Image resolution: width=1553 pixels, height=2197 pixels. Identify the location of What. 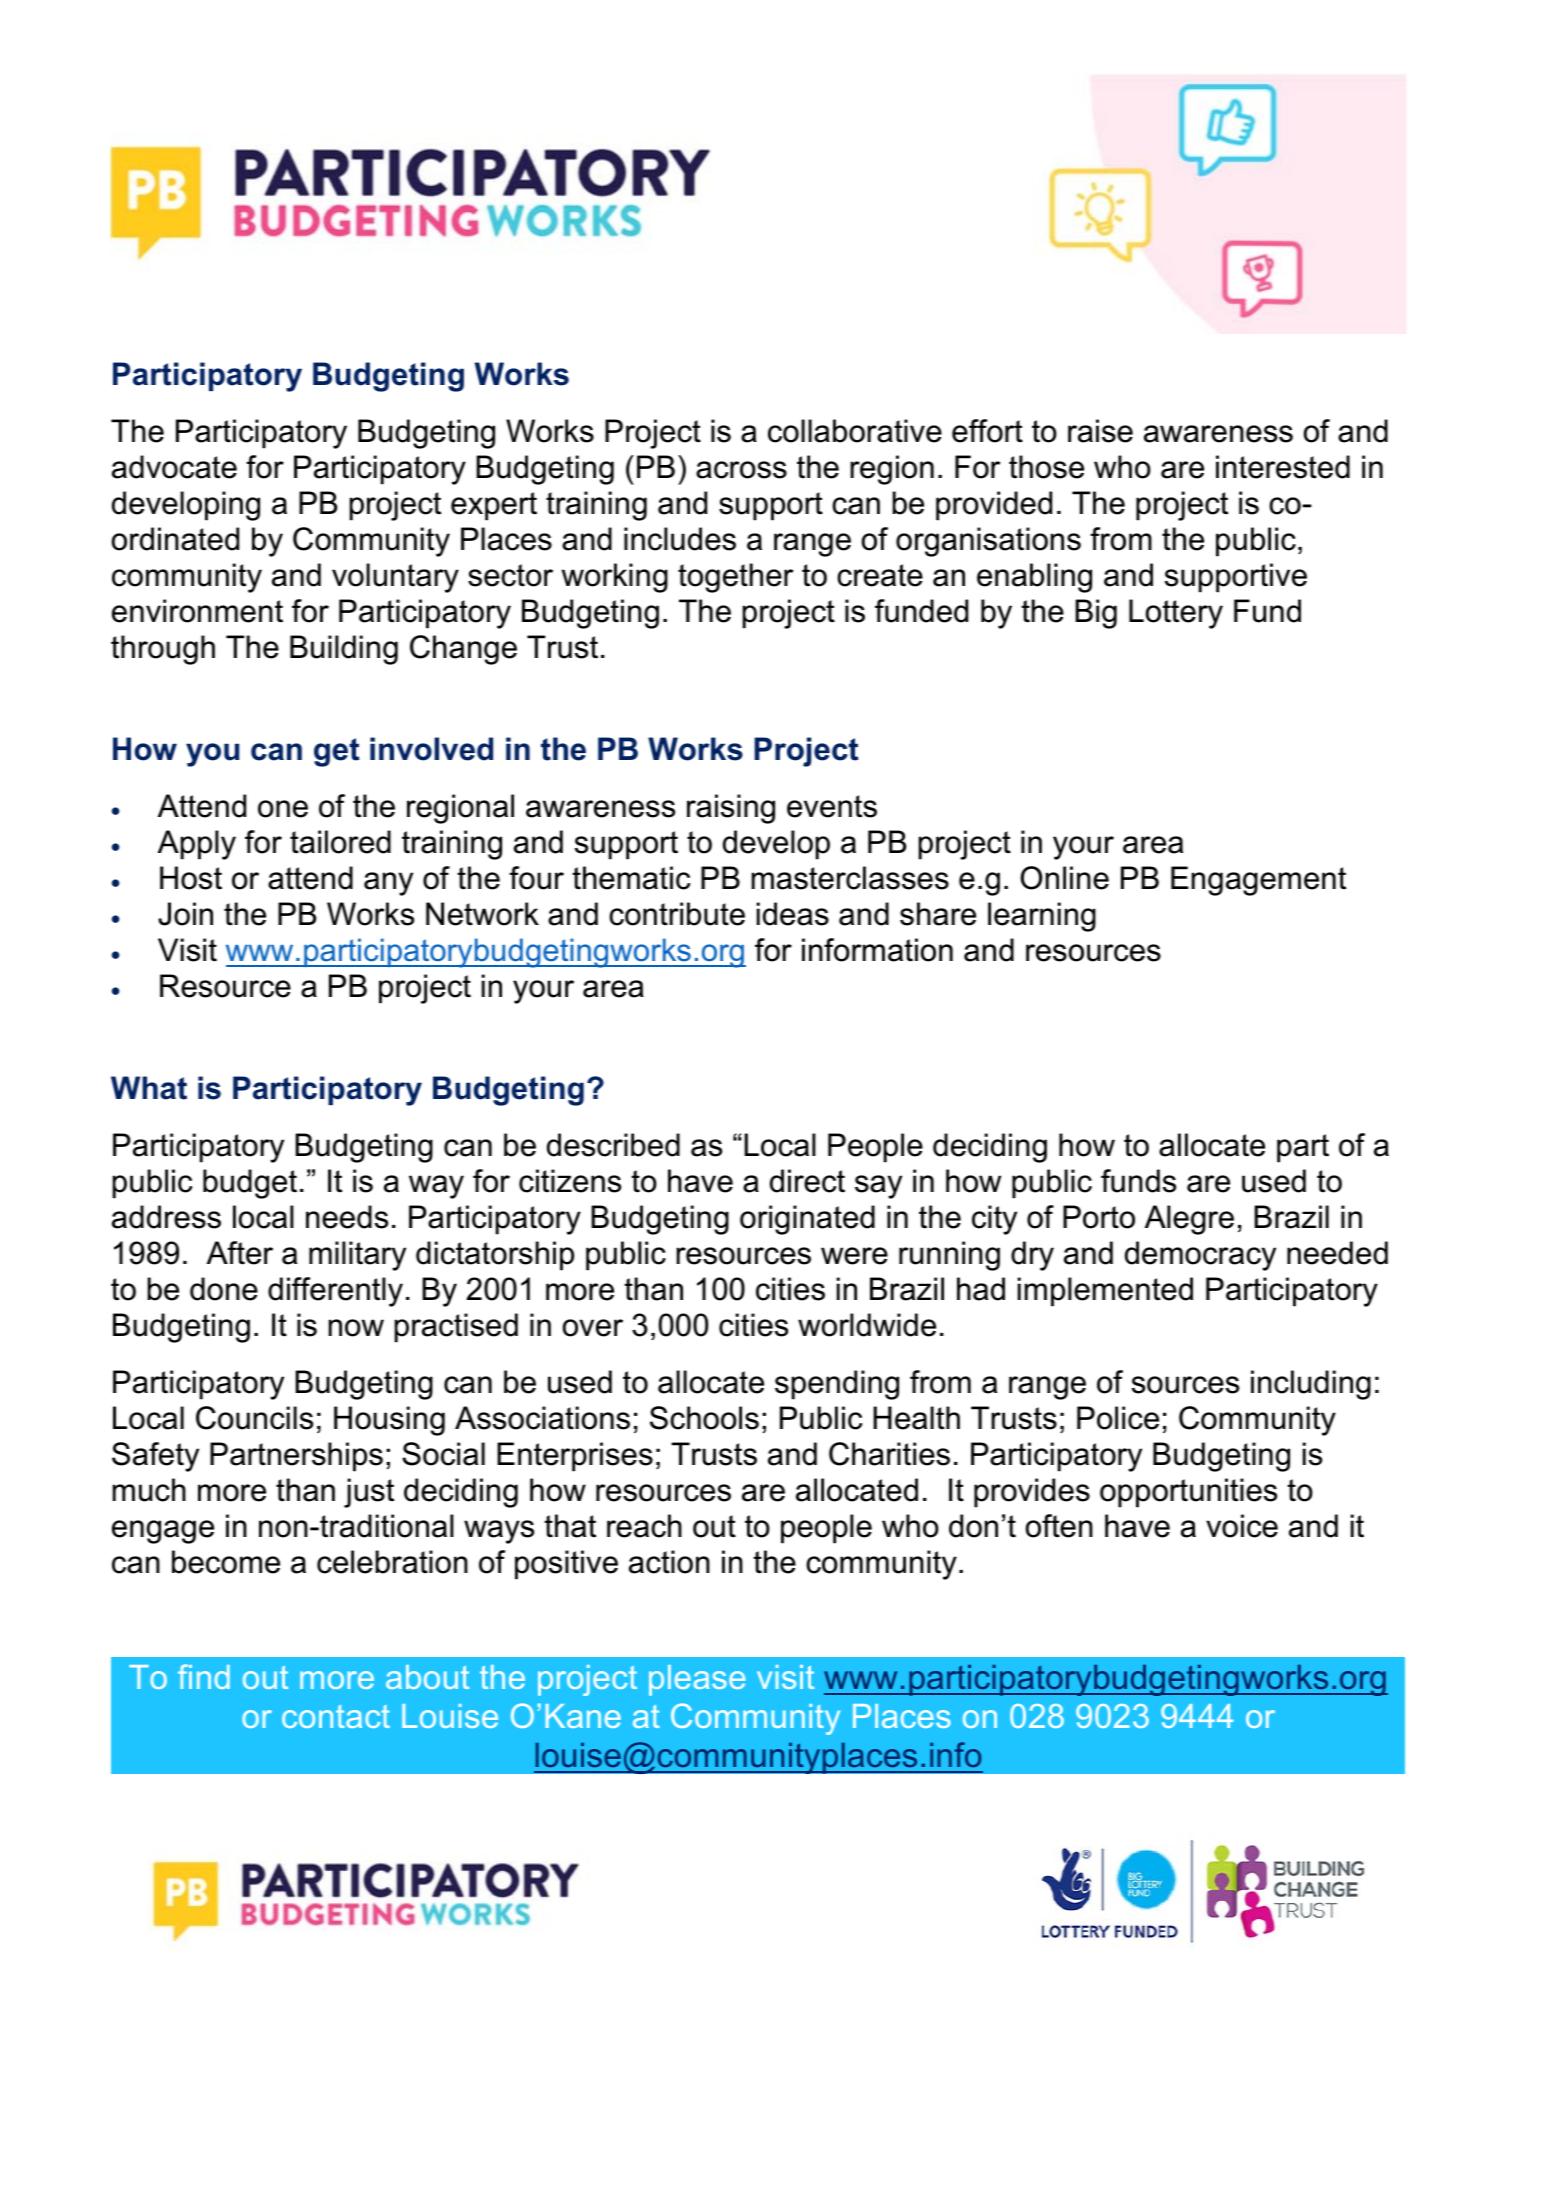
(149, 1088).
